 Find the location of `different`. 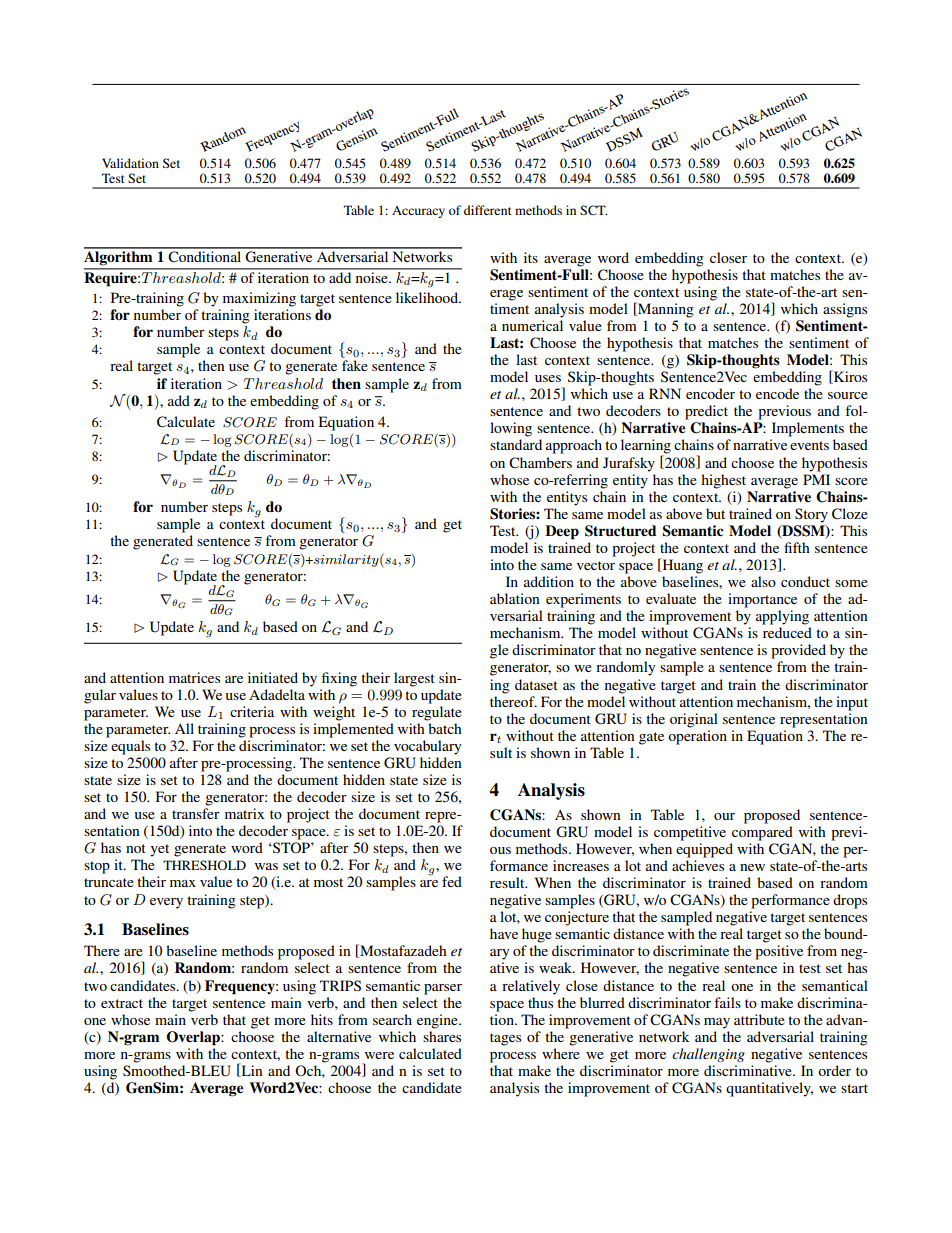

different is located at coordinates (488, 210).
